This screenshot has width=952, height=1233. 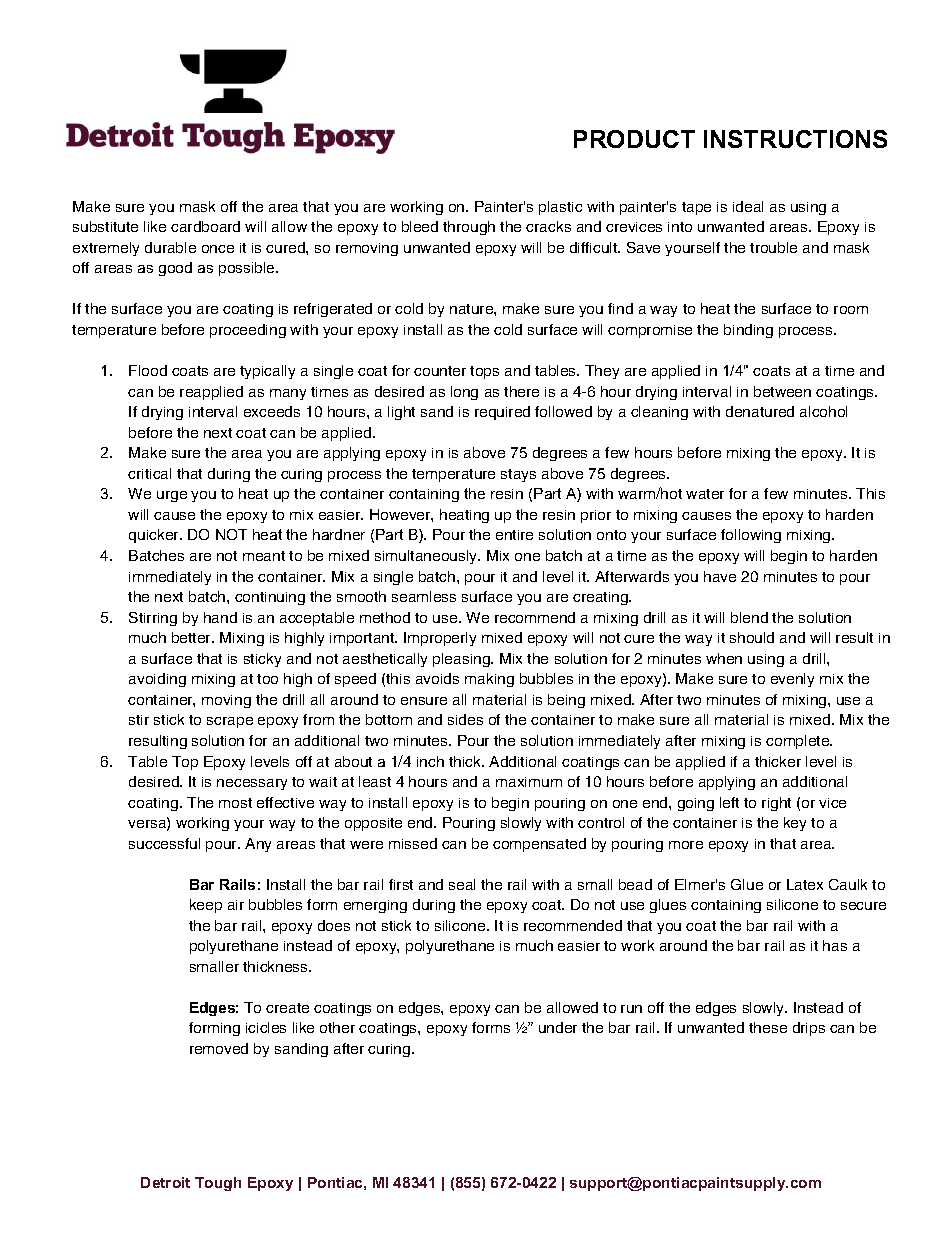 I want to click on following, so click(x=751, y=536).
